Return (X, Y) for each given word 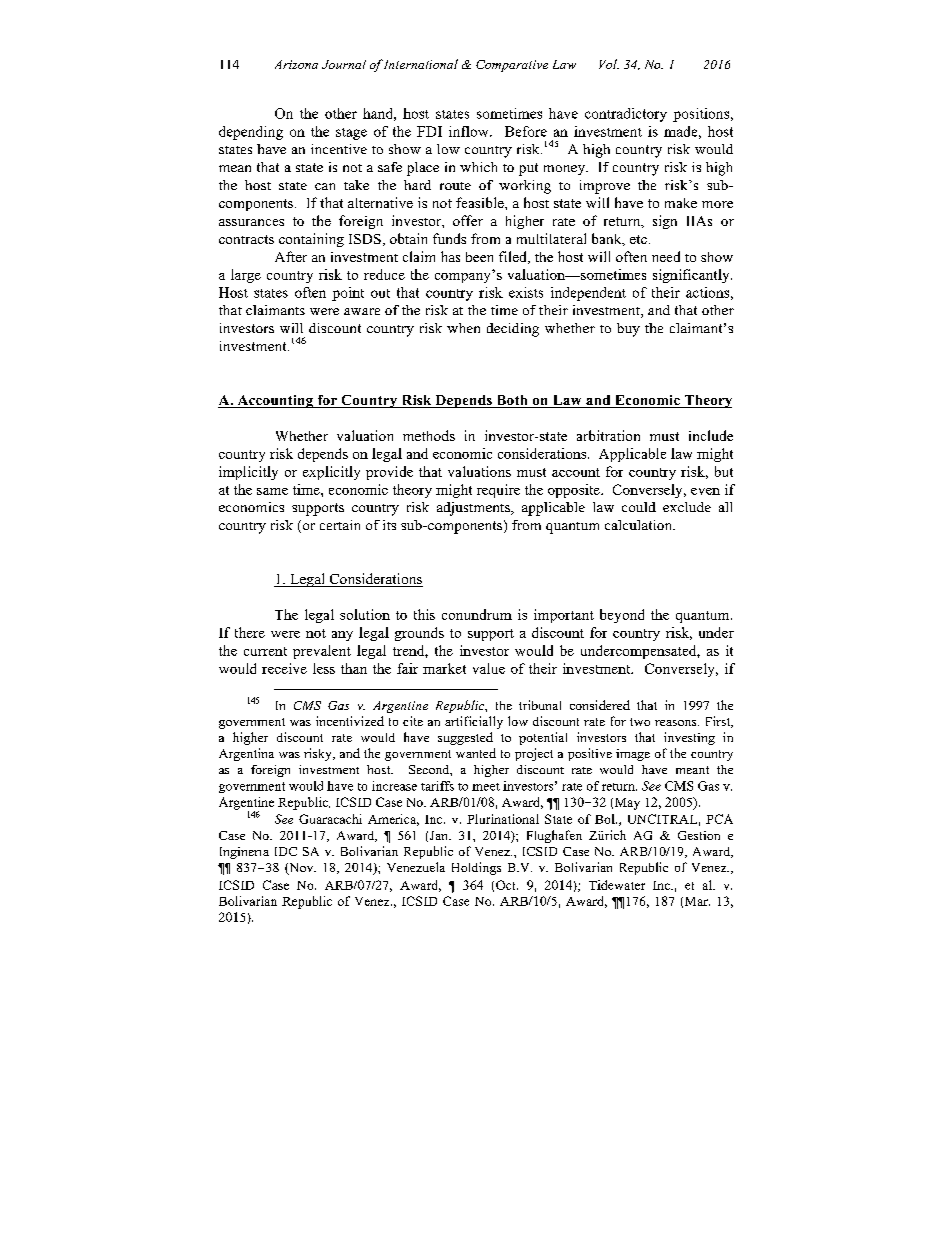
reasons (677, 723)
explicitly (331, 473)
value (489, 668)
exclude (687, 507)
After (291, 256)
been (479, 257)
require (498, 491)
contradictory (626, 115)
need (666, 256)
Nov (301, 869)
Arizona (296, 64)
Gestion (699, 835)
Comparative (512, 66)
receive (284, 668)
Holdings (476, 868)
